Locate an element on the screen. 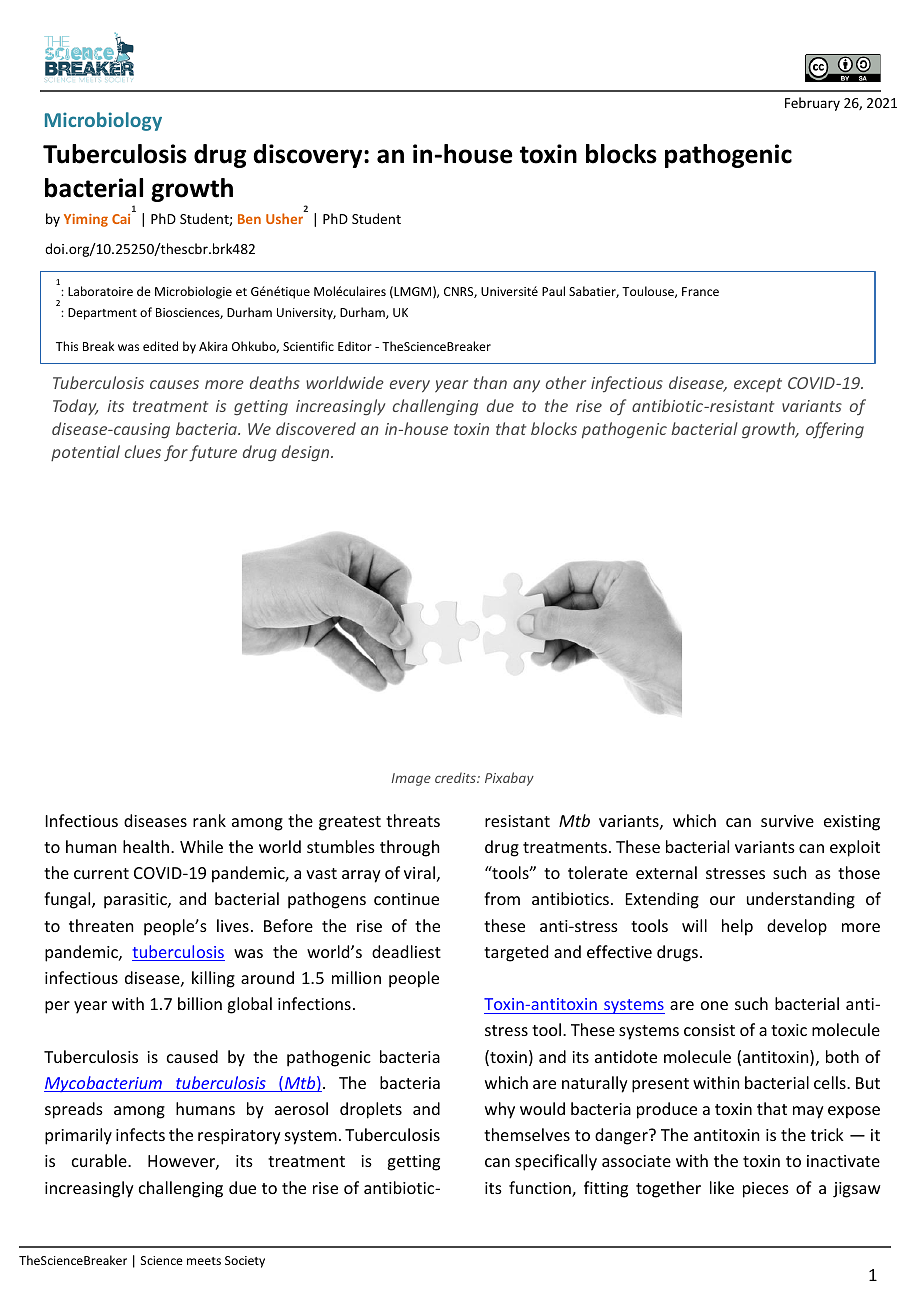 The height and width of the screenshot is (1308, 924). viral is located at coordinates (419, 872).
